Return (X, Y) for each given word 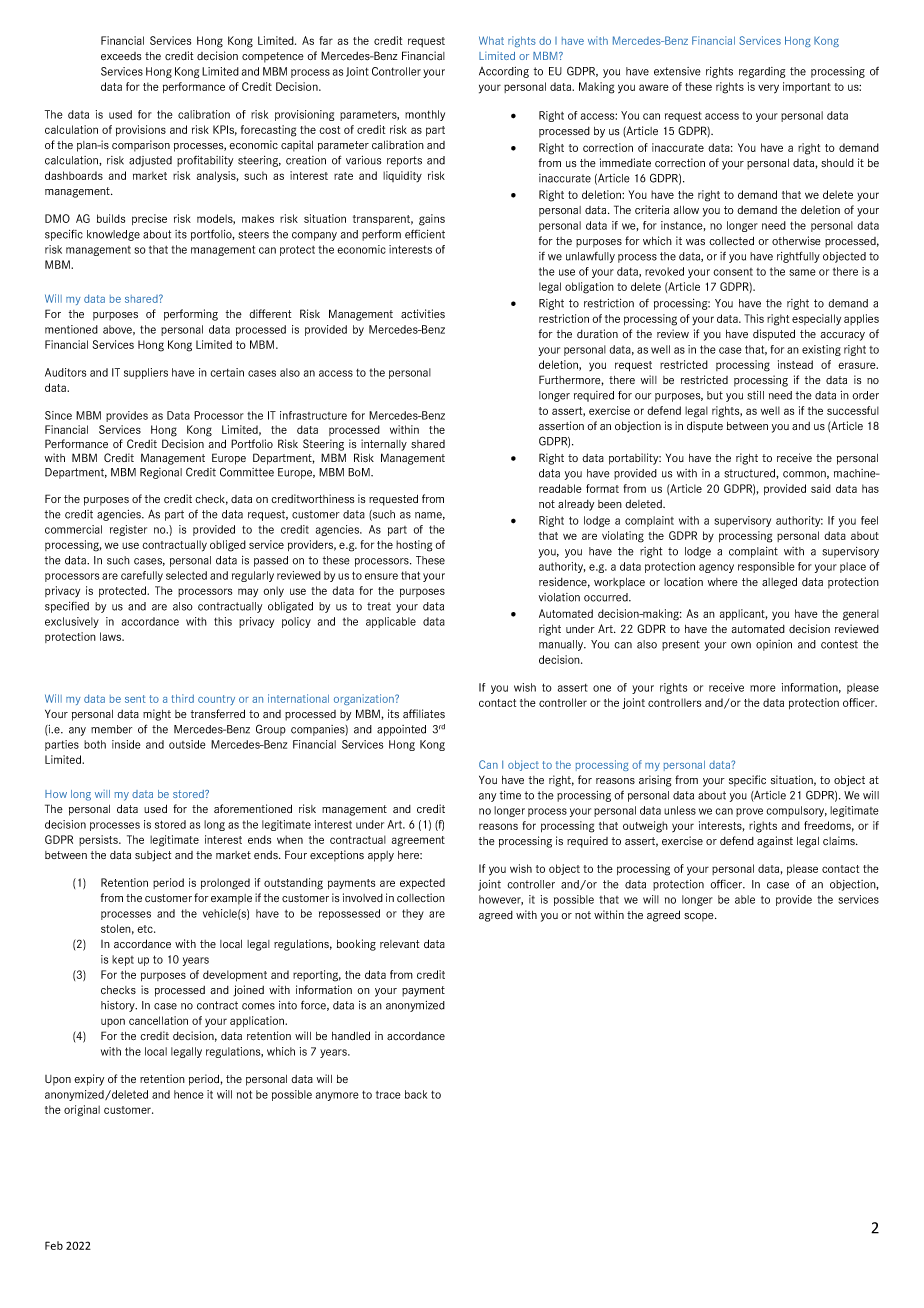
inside (126, 744)
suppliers (146, 373)
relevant (399, 944)
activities (423, 314)
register (128, 530)
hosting (414, 546)
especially (816, 319)
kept (123, 960)
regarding (762, 72)
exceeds (121, 56)
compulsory (796, 811)
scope (700, 917)
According (504, 72)
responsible (766, 567)
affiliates (424, 714)
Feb (54, 1245)
